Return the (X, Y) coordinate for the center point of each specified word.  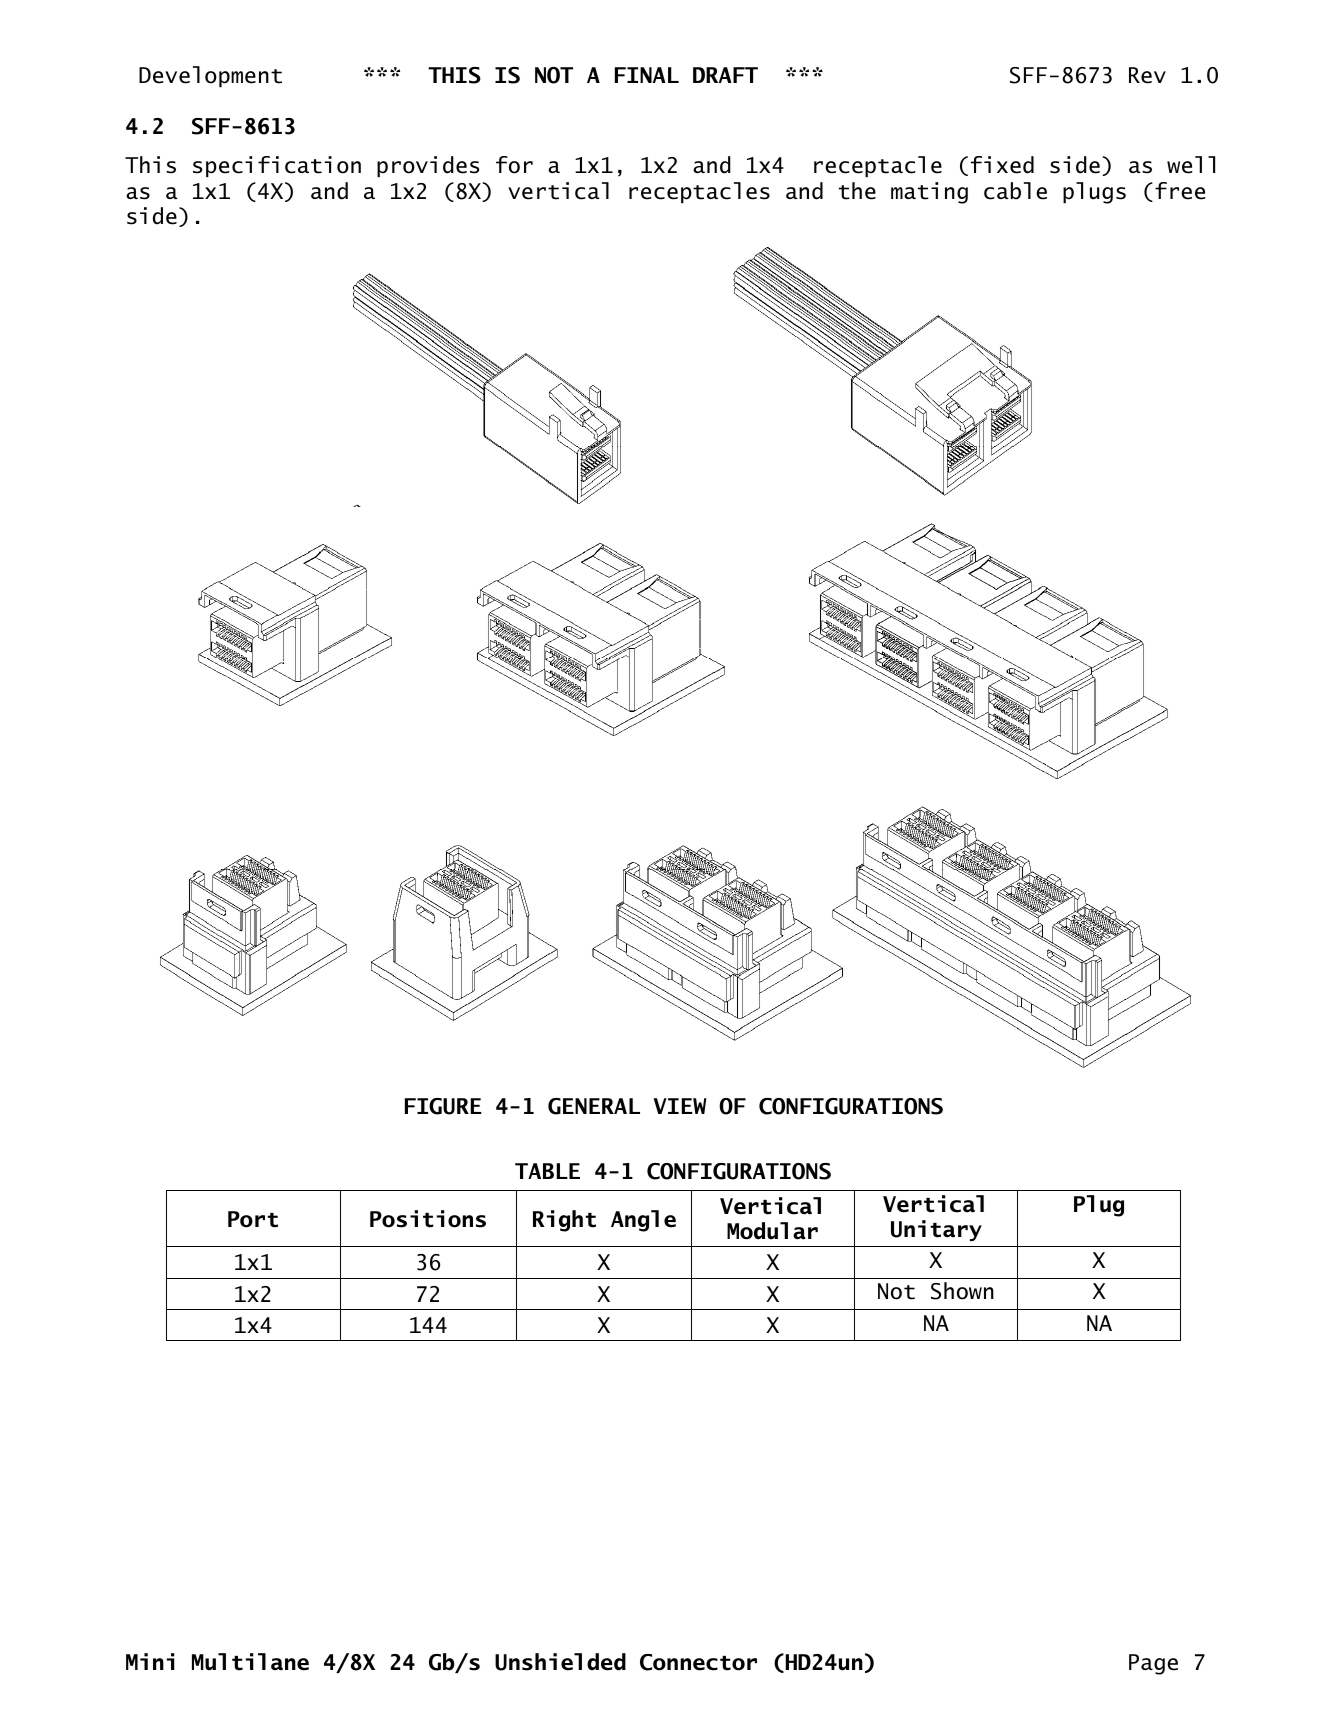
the (857, 191)
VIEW (680, 1106)
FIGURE (443, 1106)
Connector (698, 1662)
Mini (150, 1661)
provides (428, 167)
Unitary (936, 1231)
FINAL (647, 75)
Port (253, 1219)
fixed (1002, 165)
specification (277, 167)
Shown (962, 1291)
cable (1015, 191)
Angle (643, 1221)
